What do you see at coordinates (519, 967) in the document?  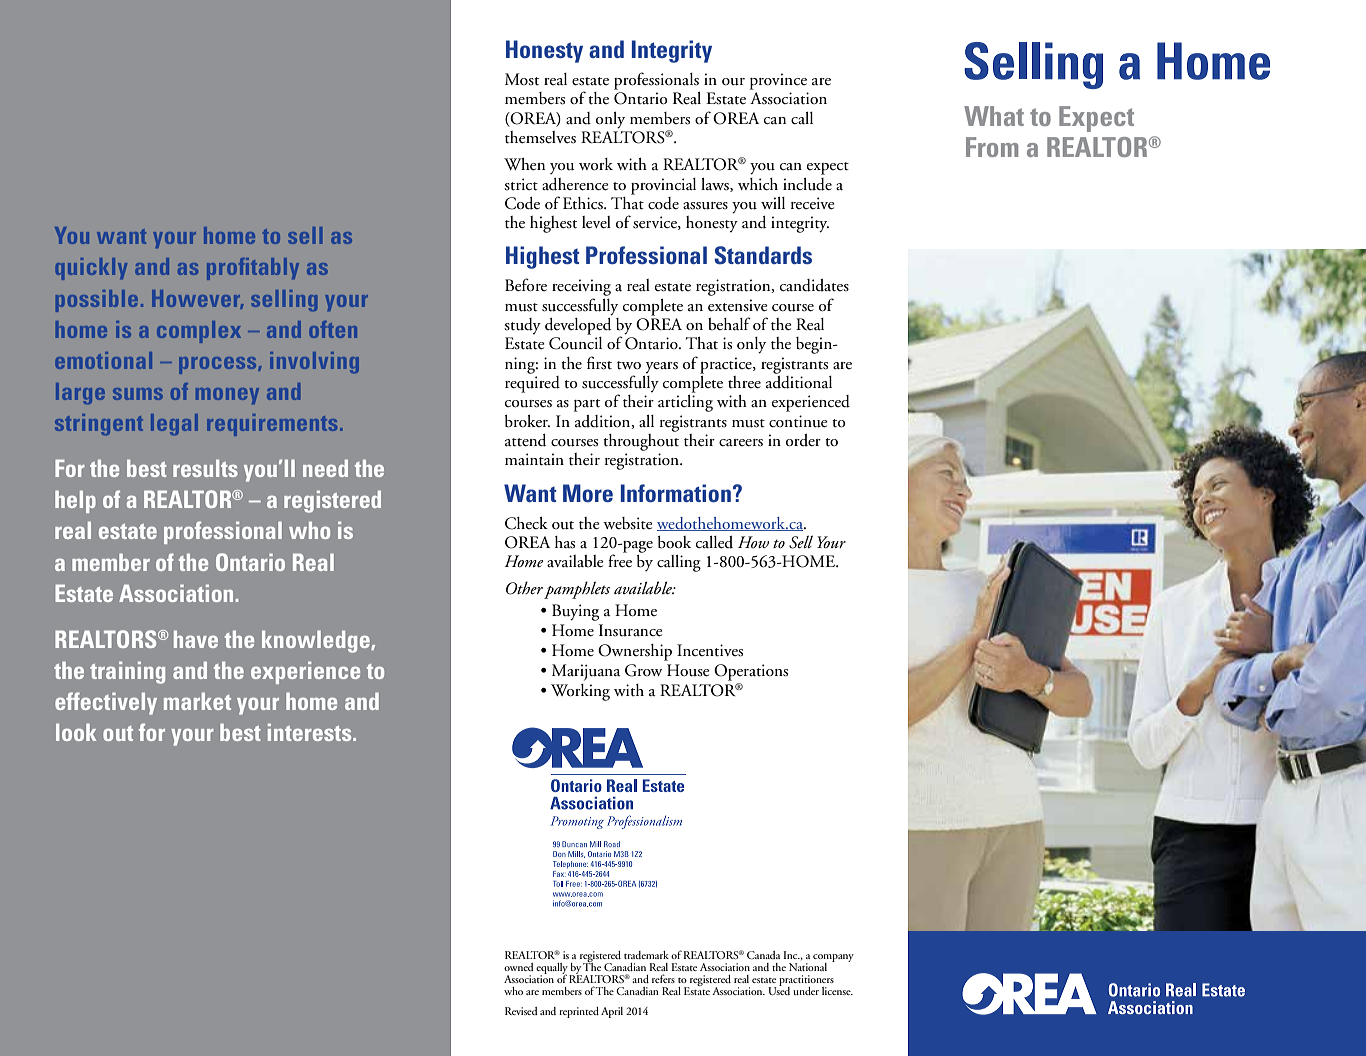 I see `owned` at bounding box center [519, 967].
